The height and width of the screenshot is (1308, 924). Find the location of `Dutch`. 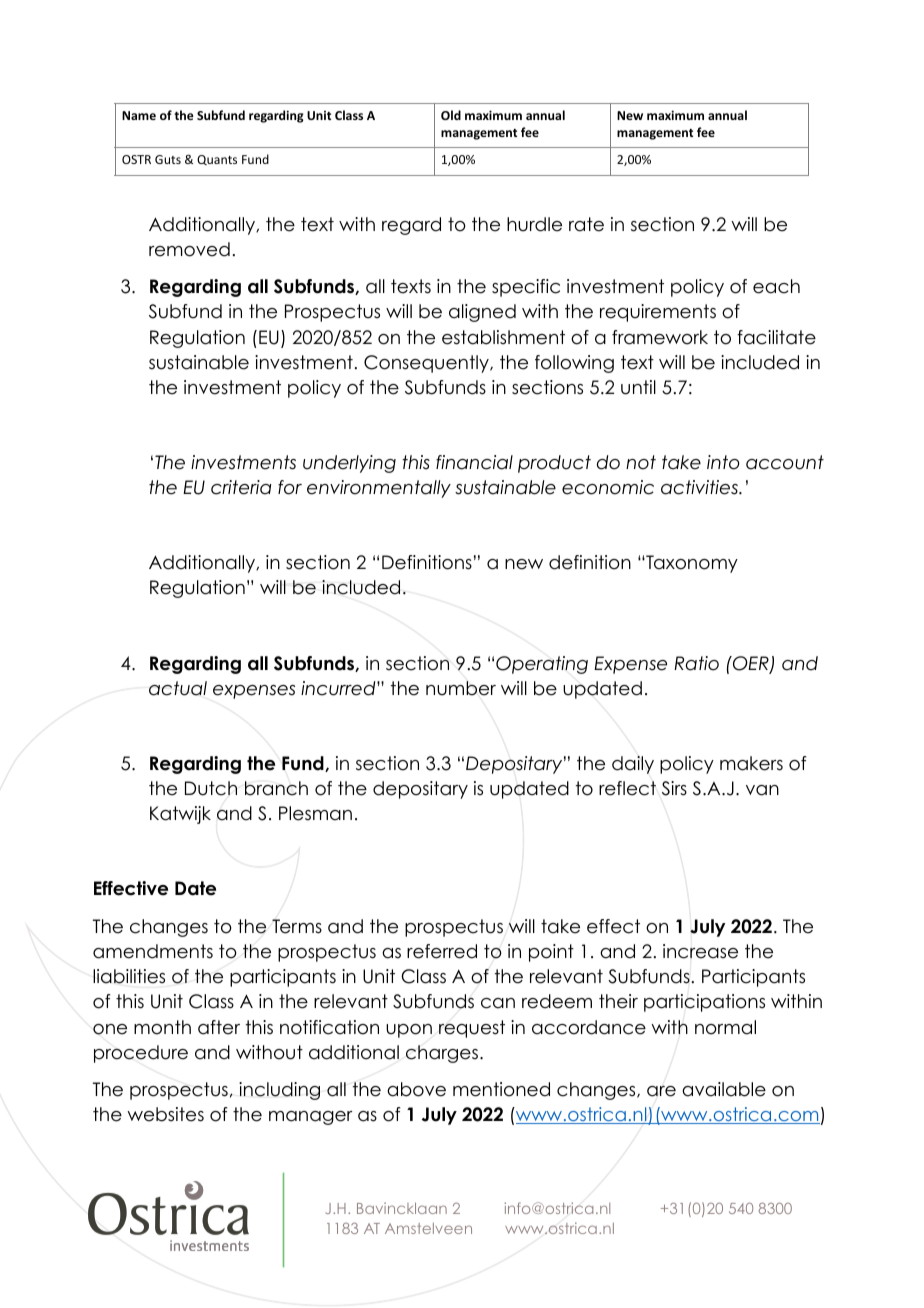

Dutch is located at coordinates (211, 788).
